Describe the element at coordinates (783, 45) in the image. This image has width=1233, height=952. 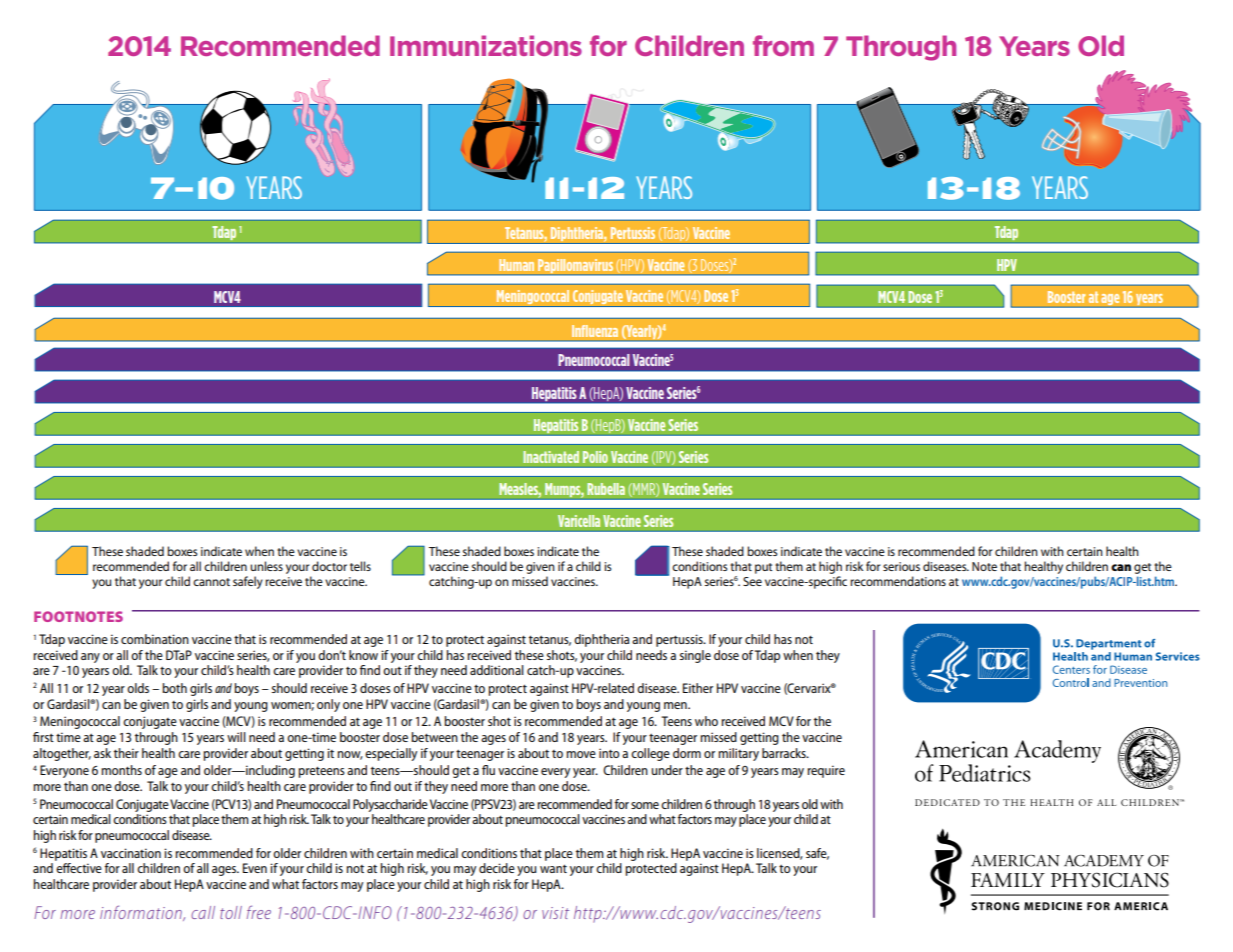
I see `from` at that location.
